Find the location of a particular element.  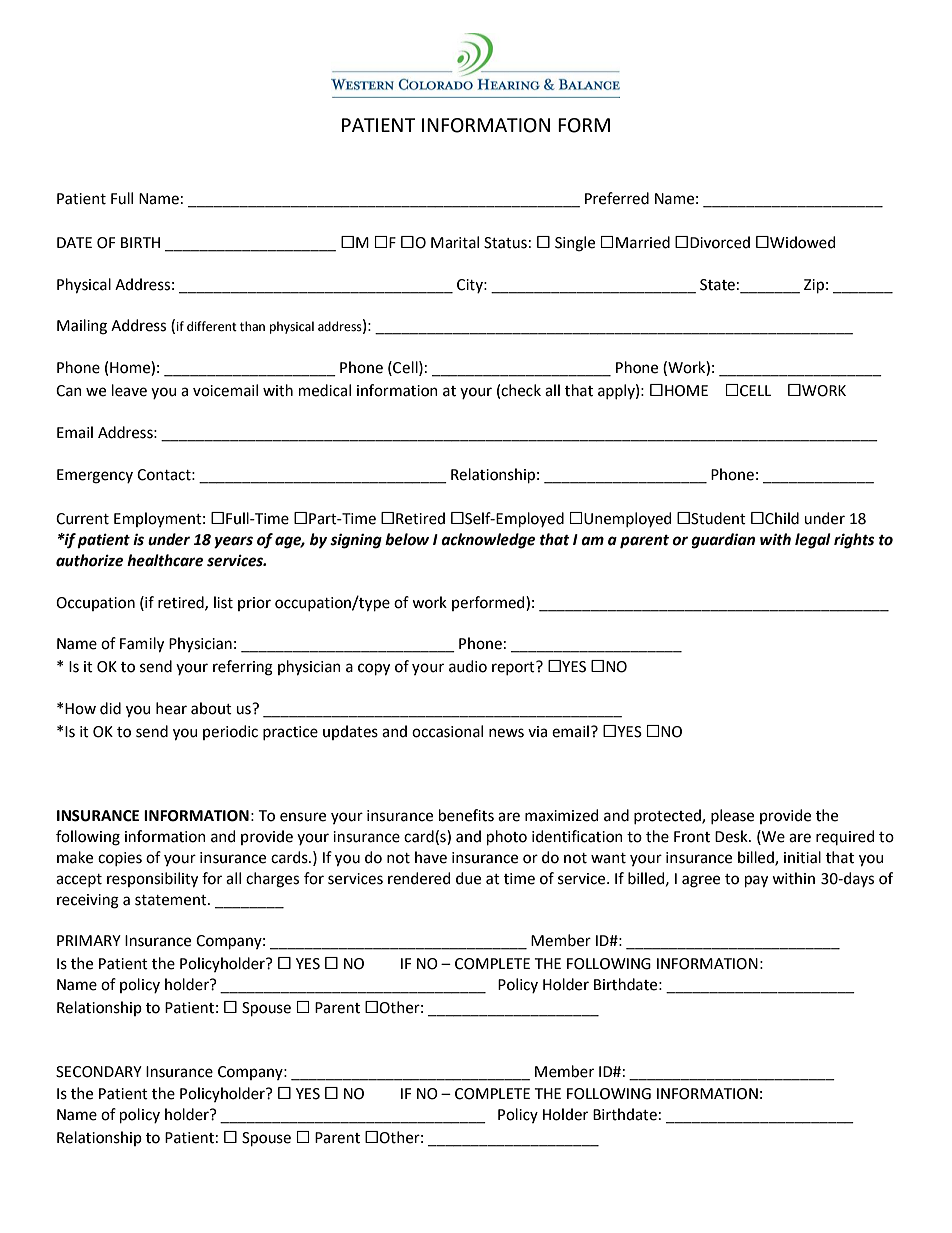

guardian is located at coordinates (723, 541).
